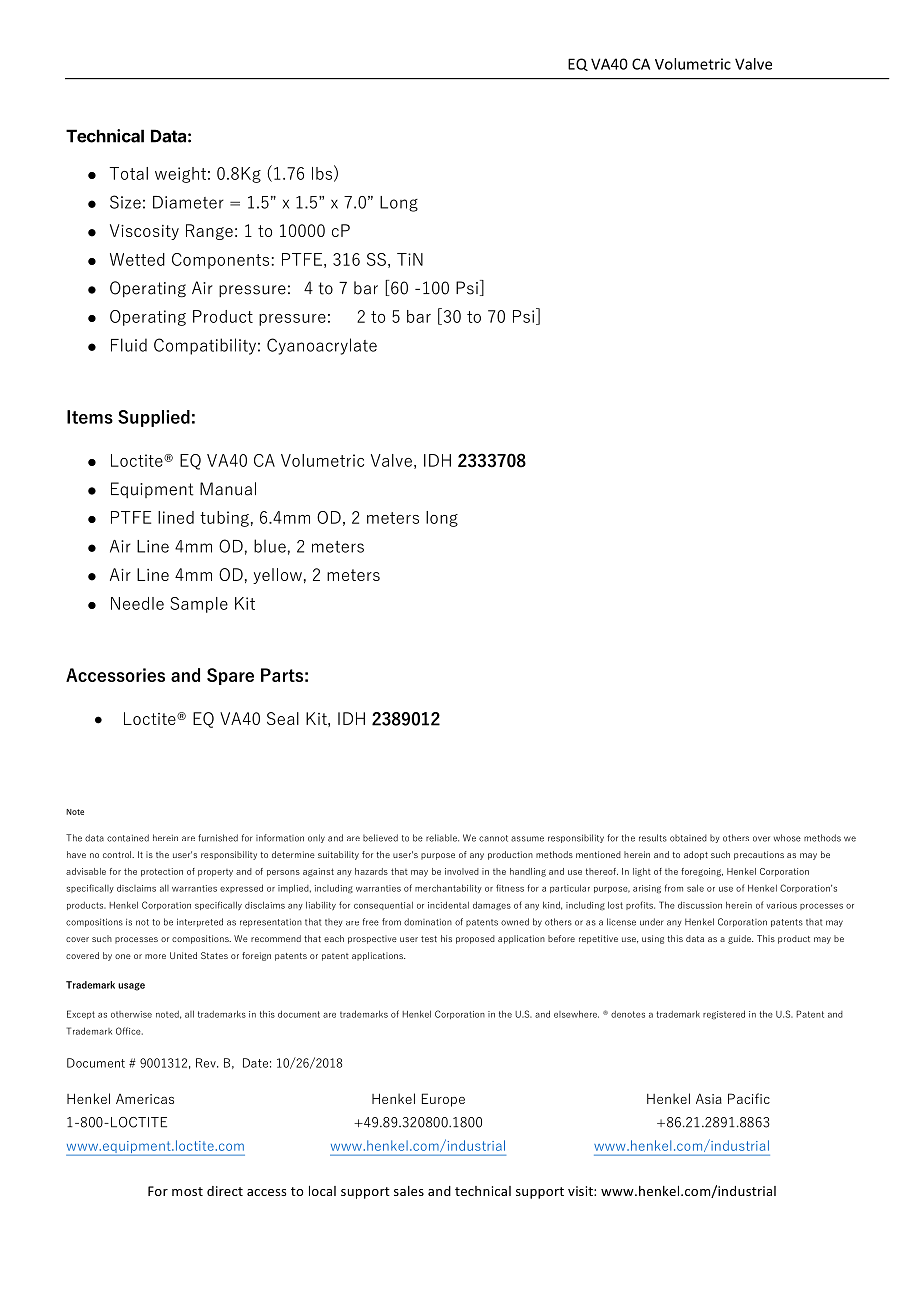 The height and width of the screenshot is (1308, 924). Describe the element at coordinates (200, 922) in the screenshot. I see `interpreted` at that location.
